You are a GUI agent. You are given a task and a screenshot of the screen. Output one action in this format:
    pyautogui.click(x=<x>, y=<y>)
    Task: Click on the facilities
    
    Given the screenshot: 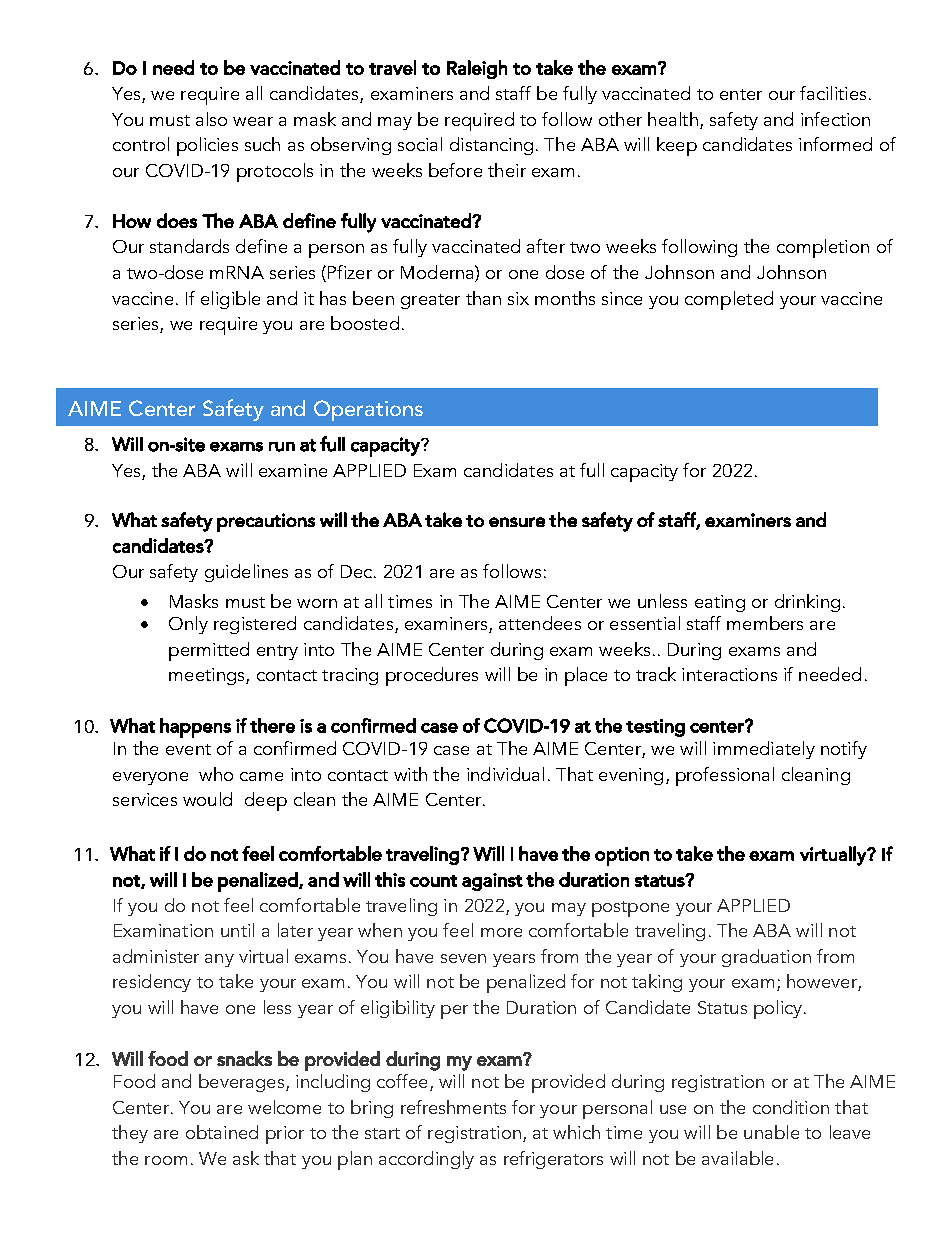 What is the action you would take?
    pyautogui.click(x=833, y=93)
